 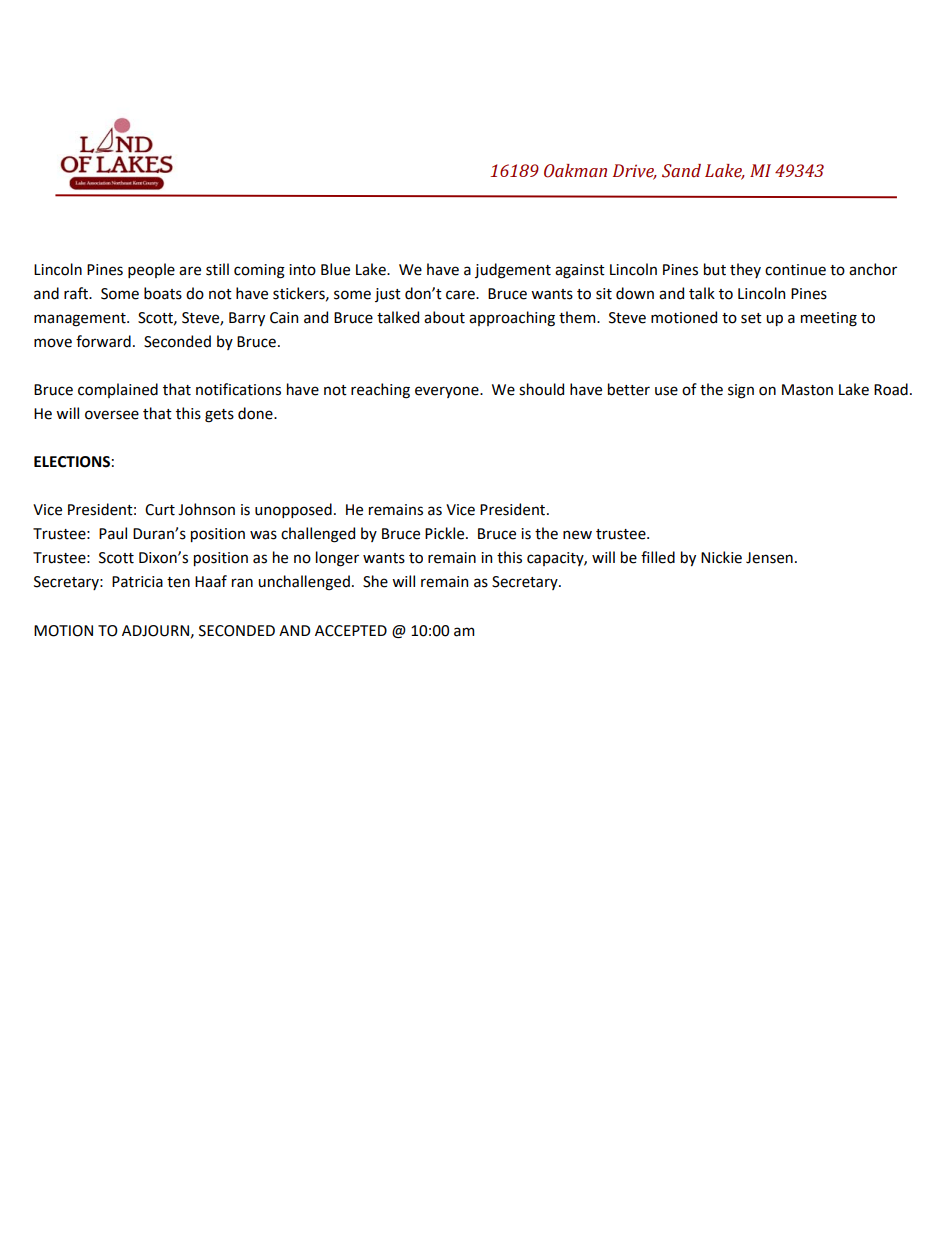 What do you see at coordinates (769, 558) in the page?
I see `Jensen` at bounding box center [769, 558].
